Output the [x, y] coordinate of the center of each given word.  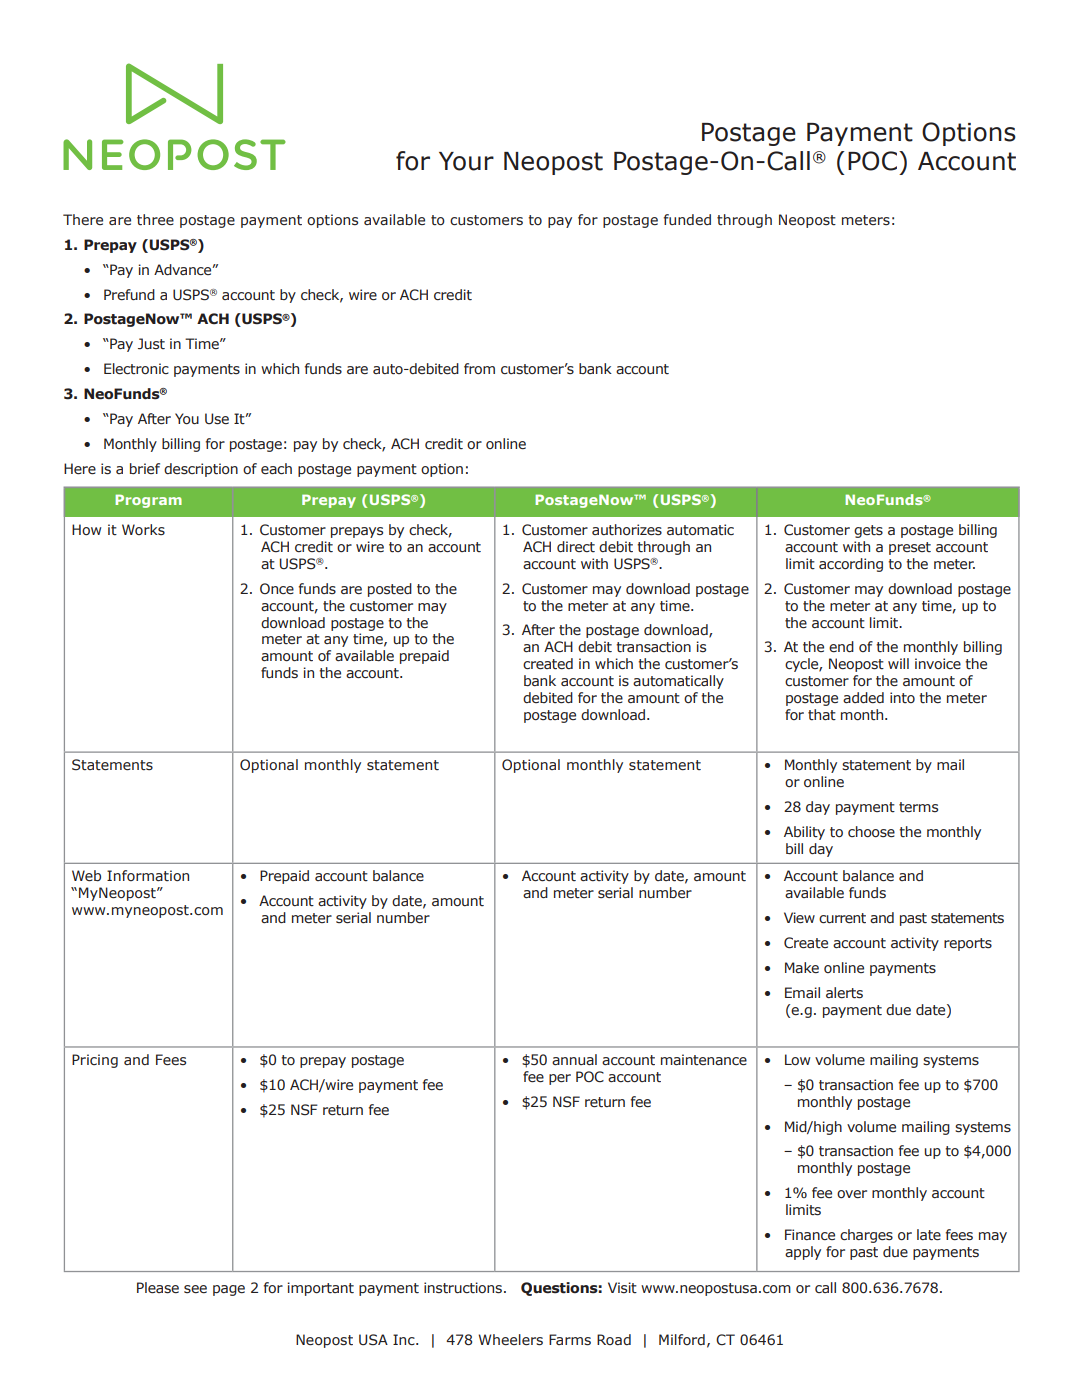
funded [687, 220]
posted [390, 590]
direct [576, 546]
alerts [844, 993]
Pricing [95, 1061]
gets [868, 531]
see [195, 1289]
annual [574, 1059]
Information [148, 875]
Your [466, 161]
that [822, 714]
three [155, 220]
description [201, 470]
